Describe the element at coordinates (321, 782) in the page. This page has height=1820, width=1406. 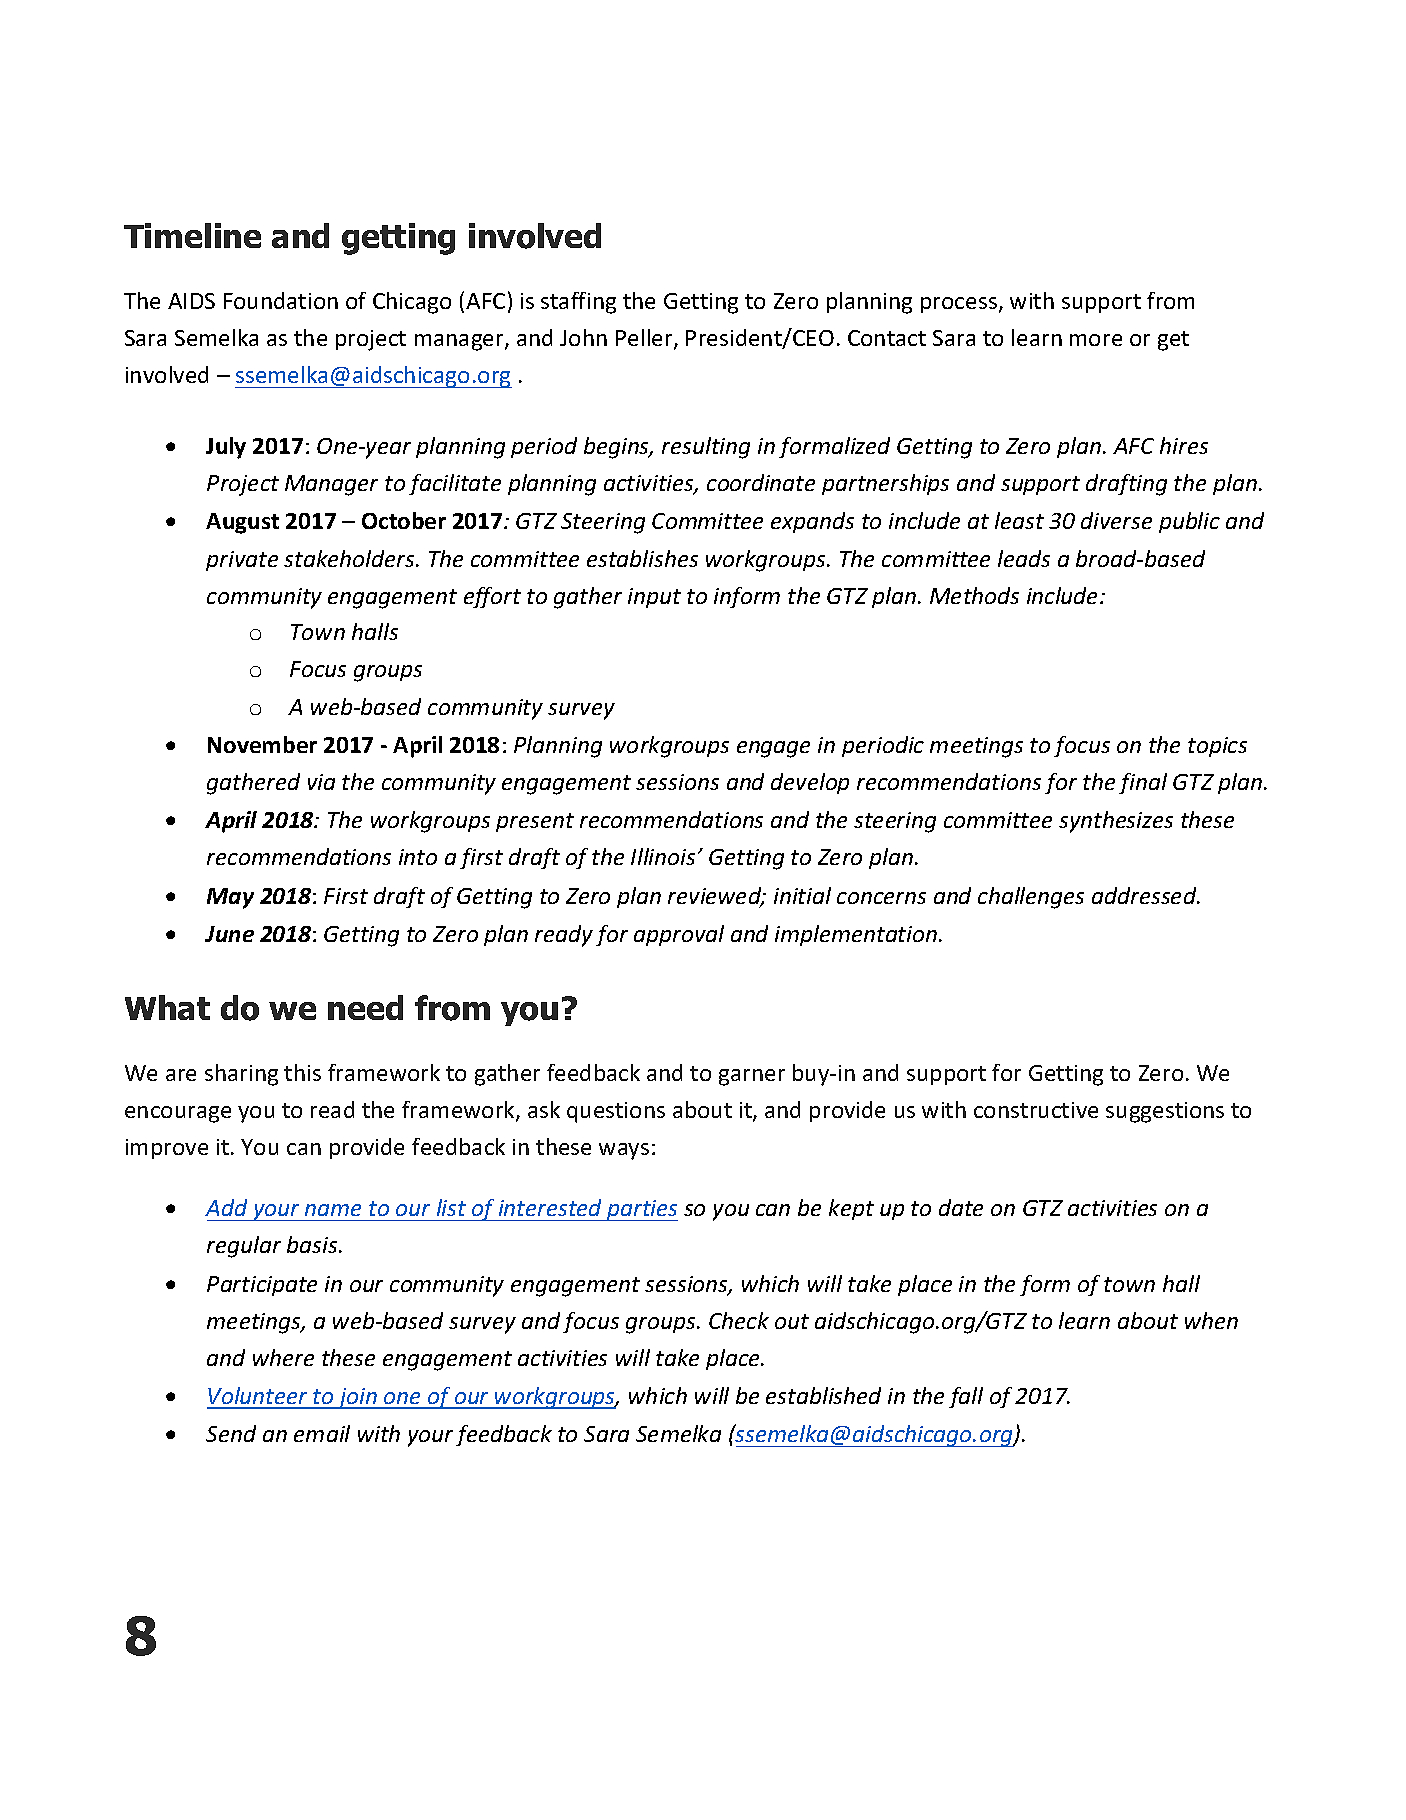
I see `via` at that location.
